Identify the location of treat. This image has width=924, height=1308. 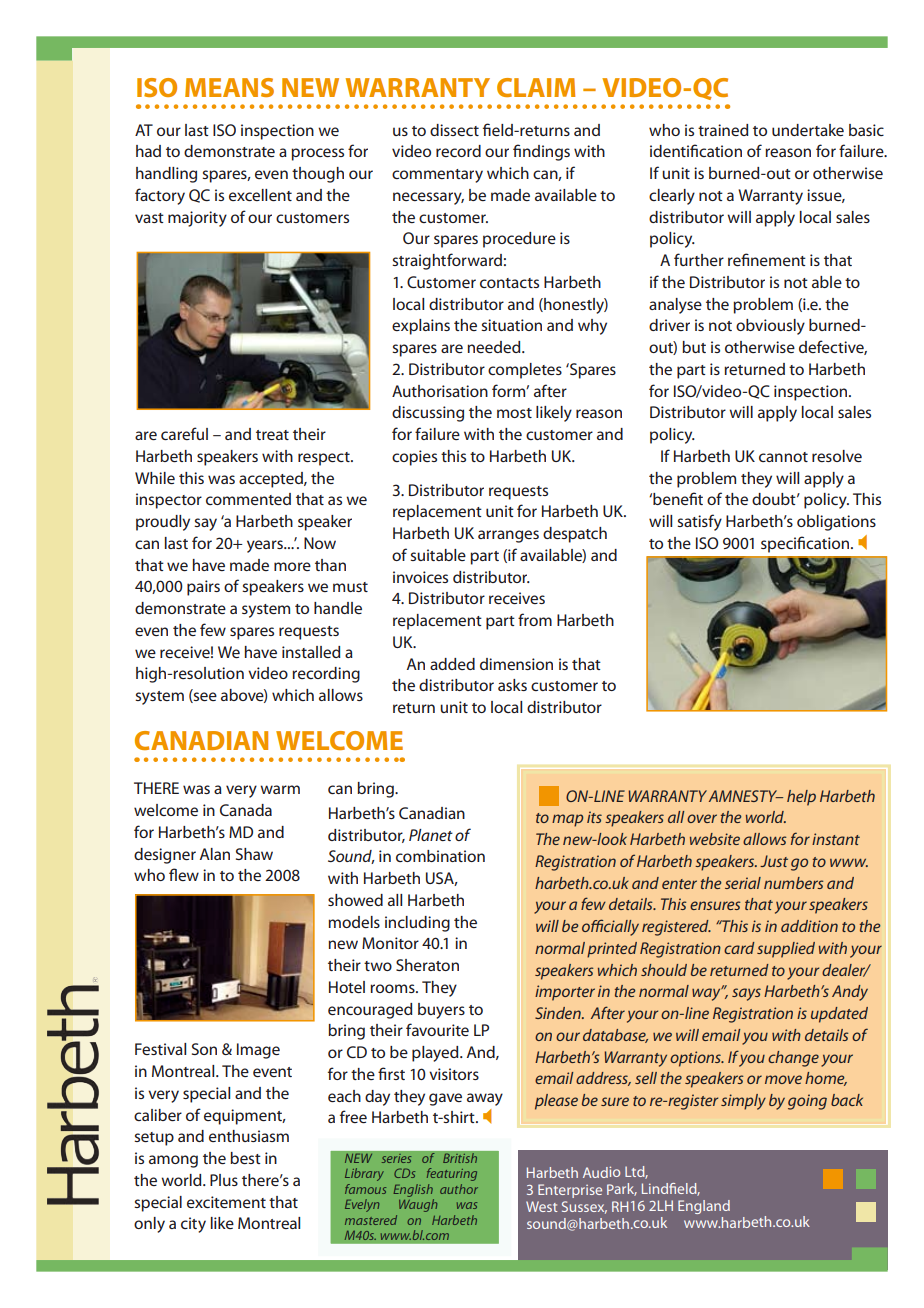
(272, 435).
